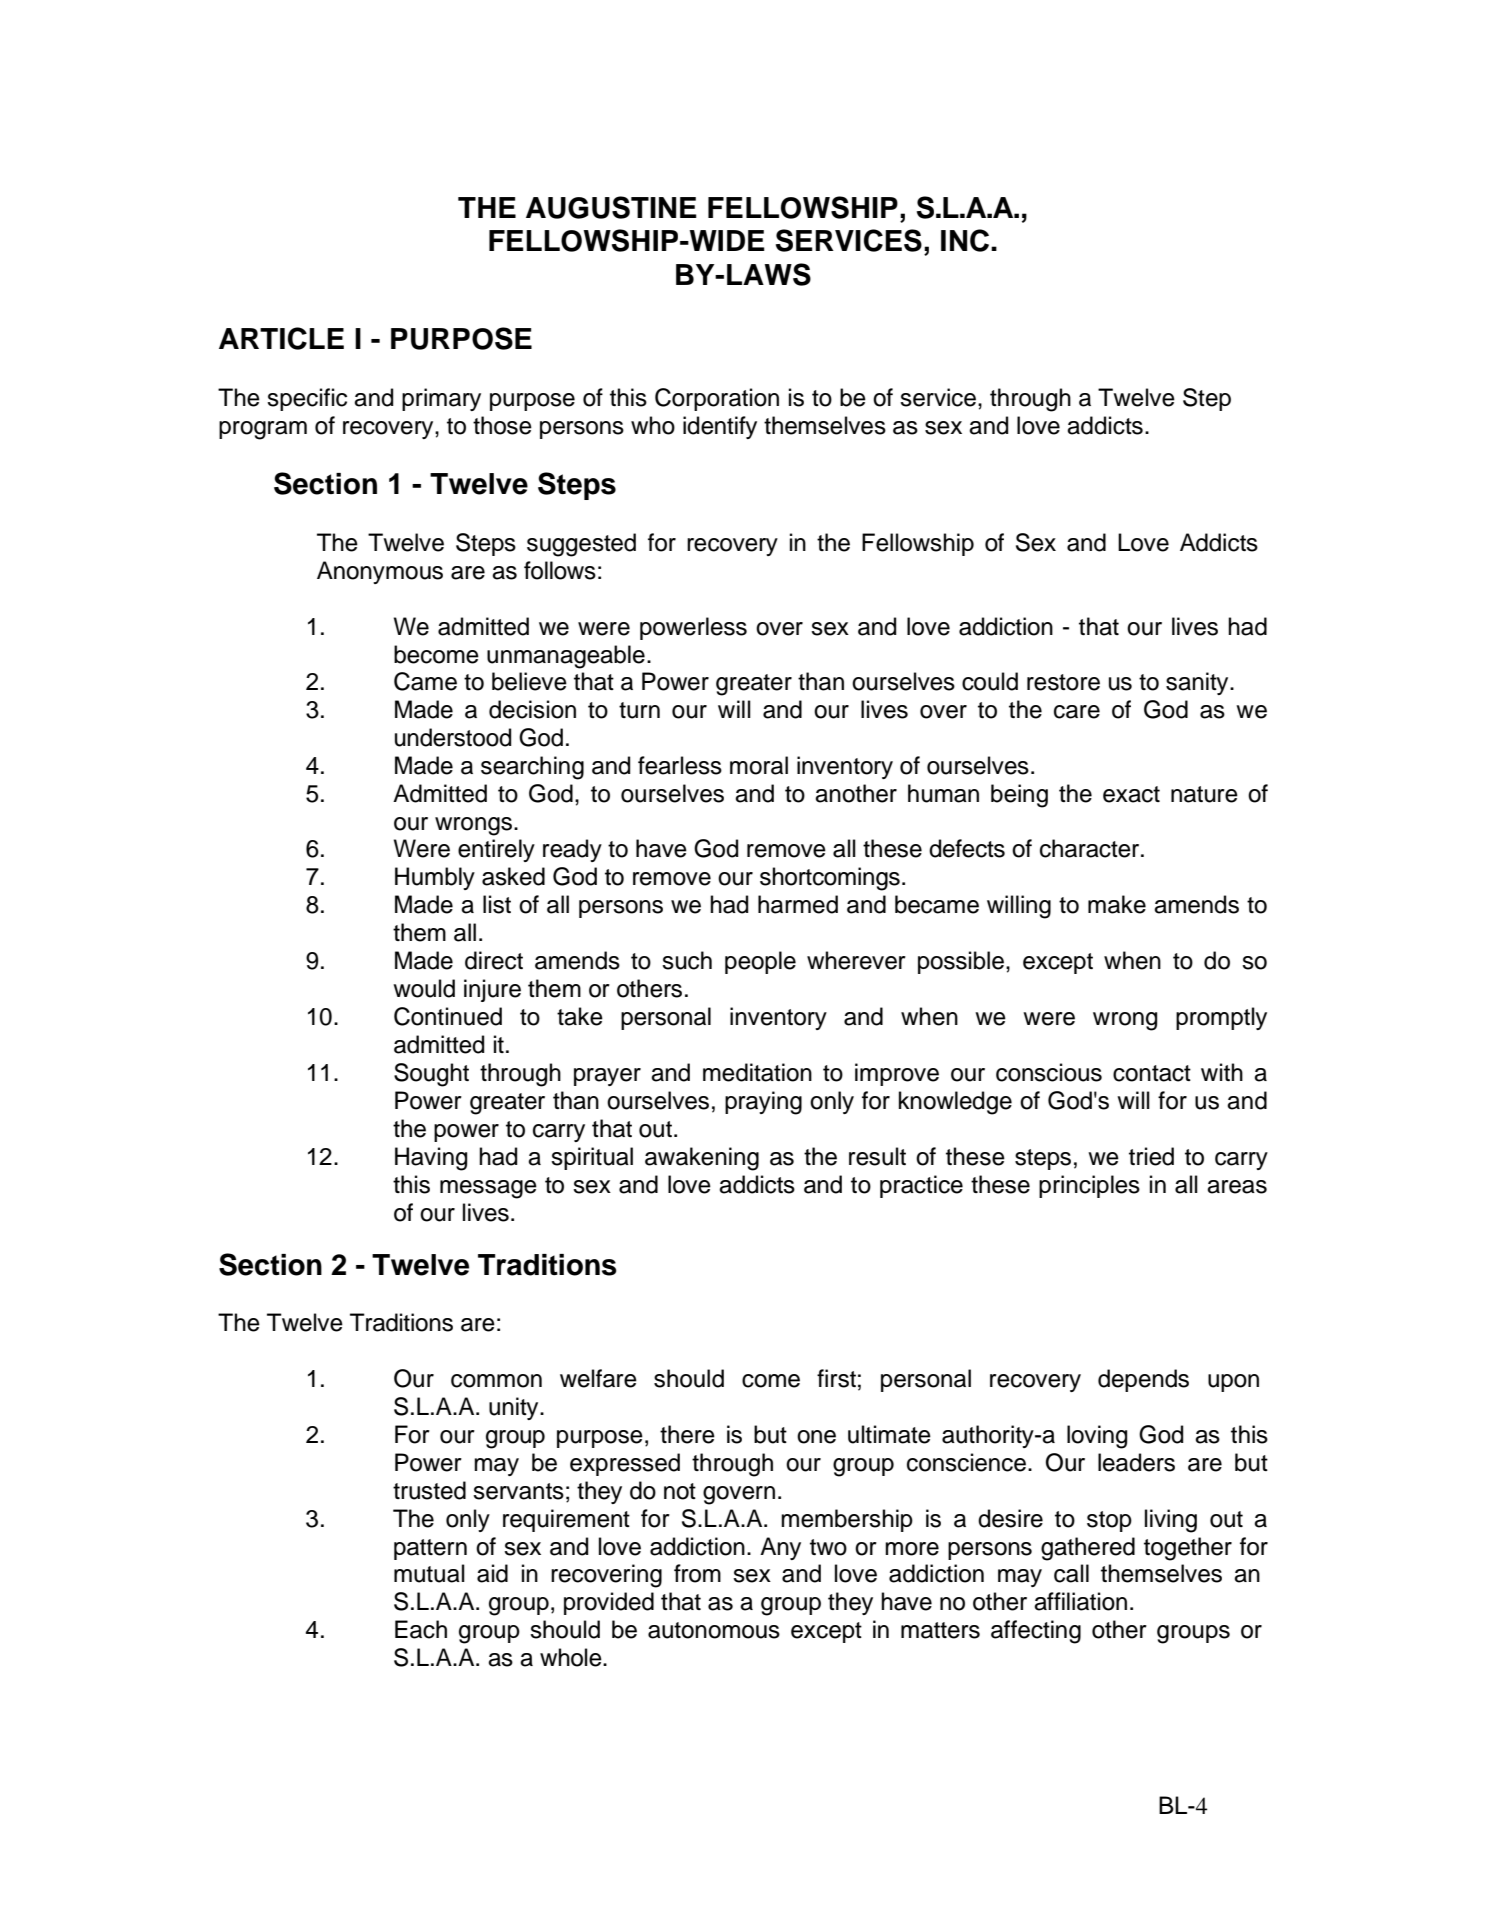  What do you see at coordinates (759, 765) in the screenshot?
I see `moral` at bounding box center [759, 765].
